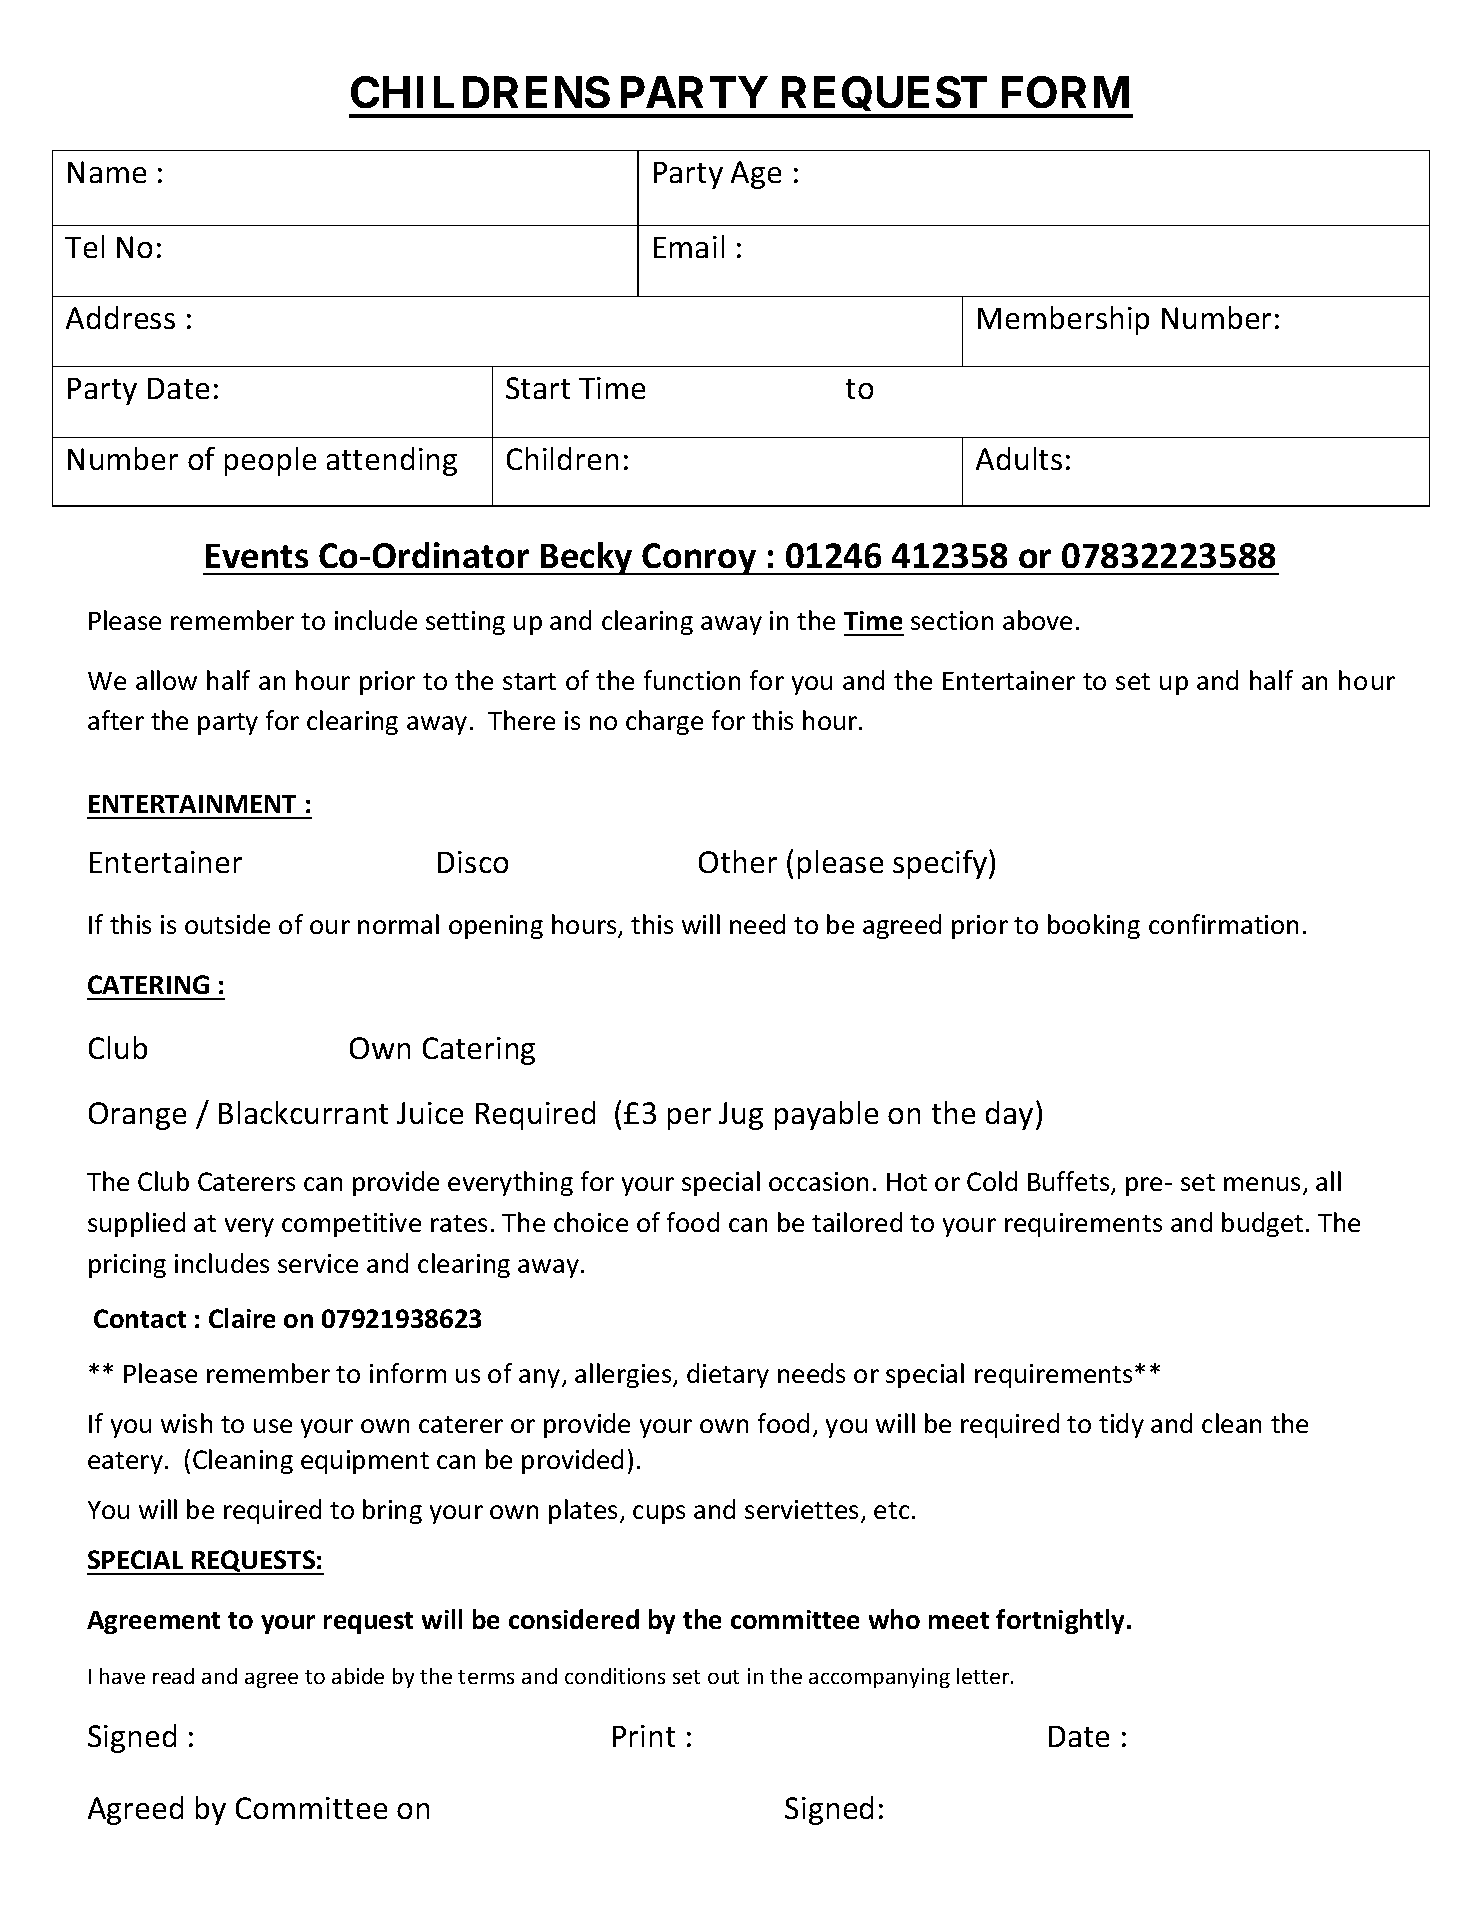  What do you see at coordinates (1063, 320) in the image?
I see `Membership` at bounding box center [1063, 320].
